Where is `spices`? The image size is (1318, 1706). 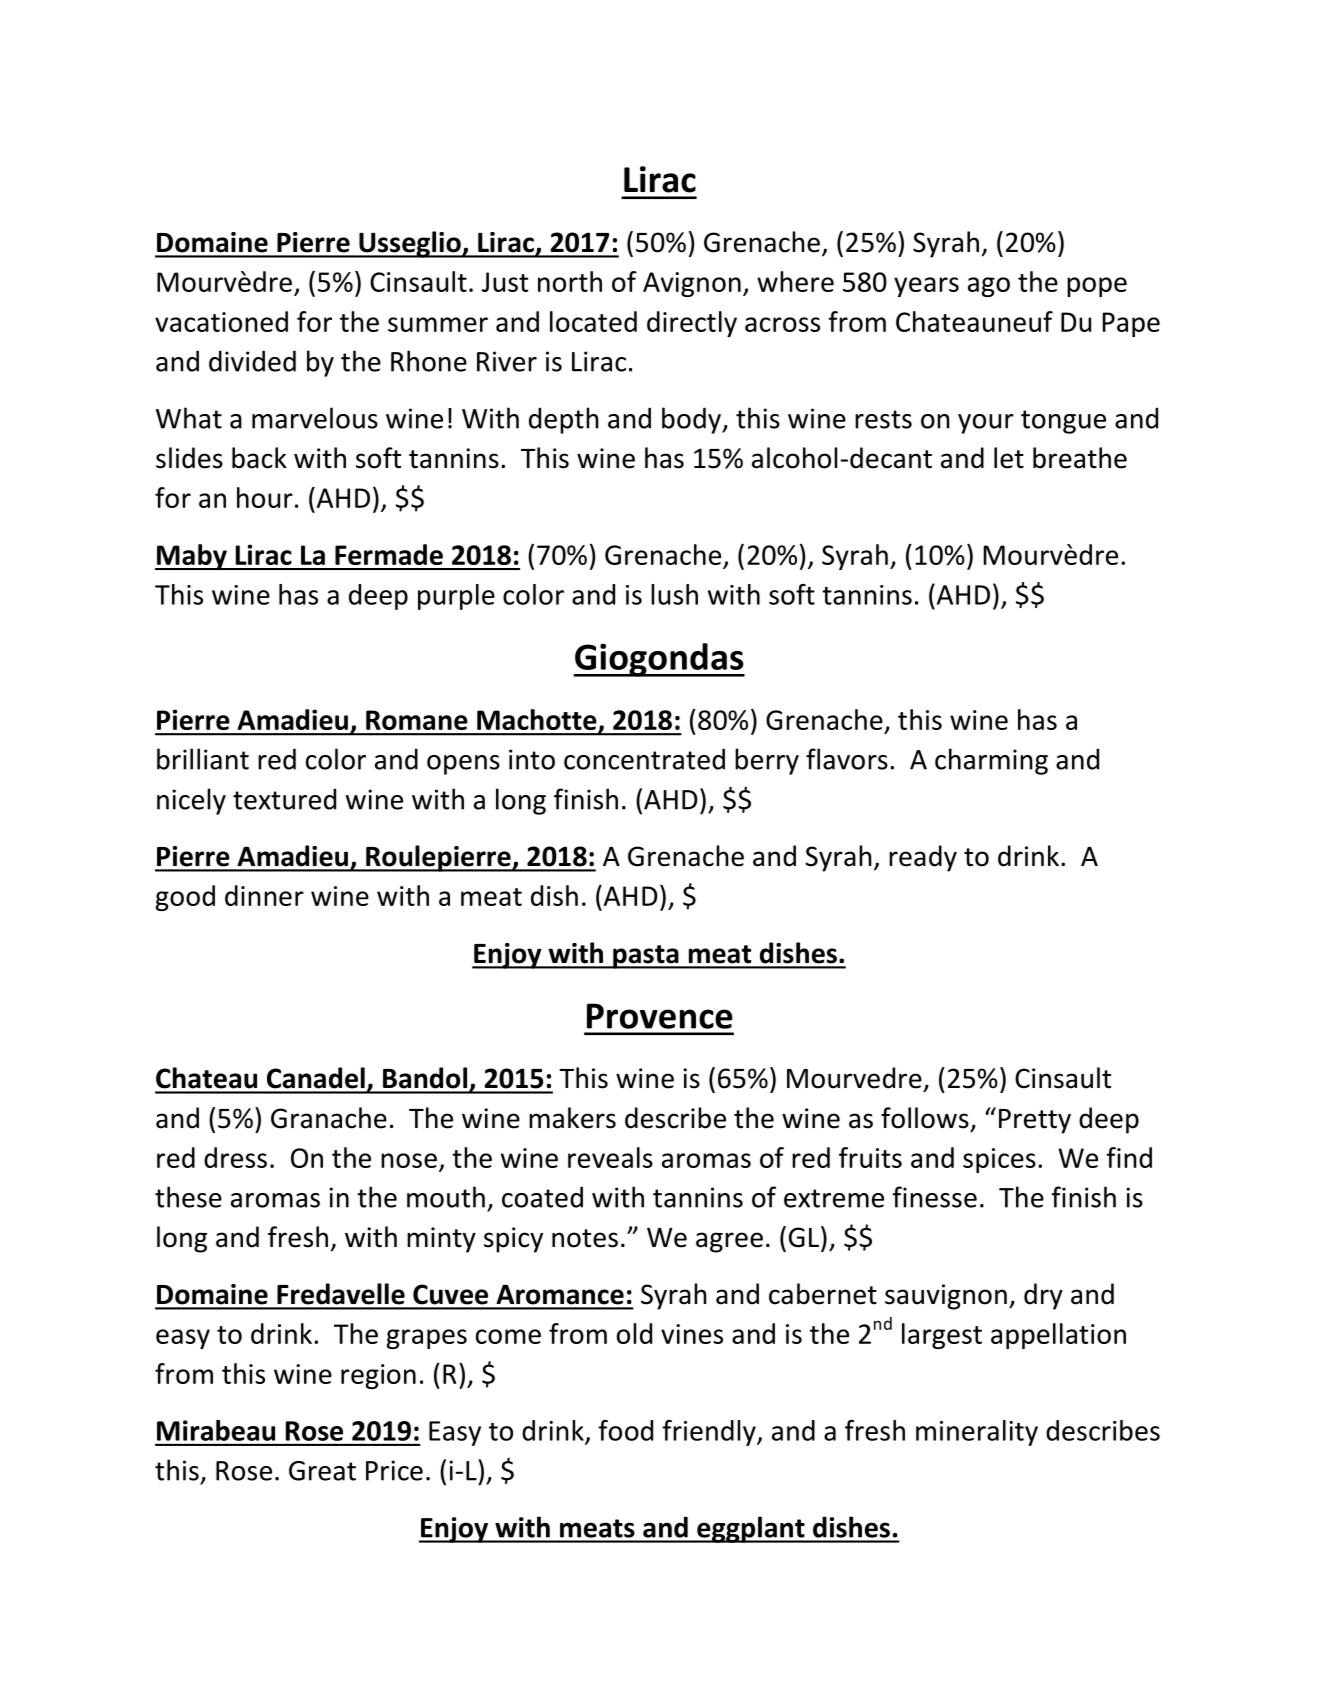
spices is located at coordinates (999, 1160).
